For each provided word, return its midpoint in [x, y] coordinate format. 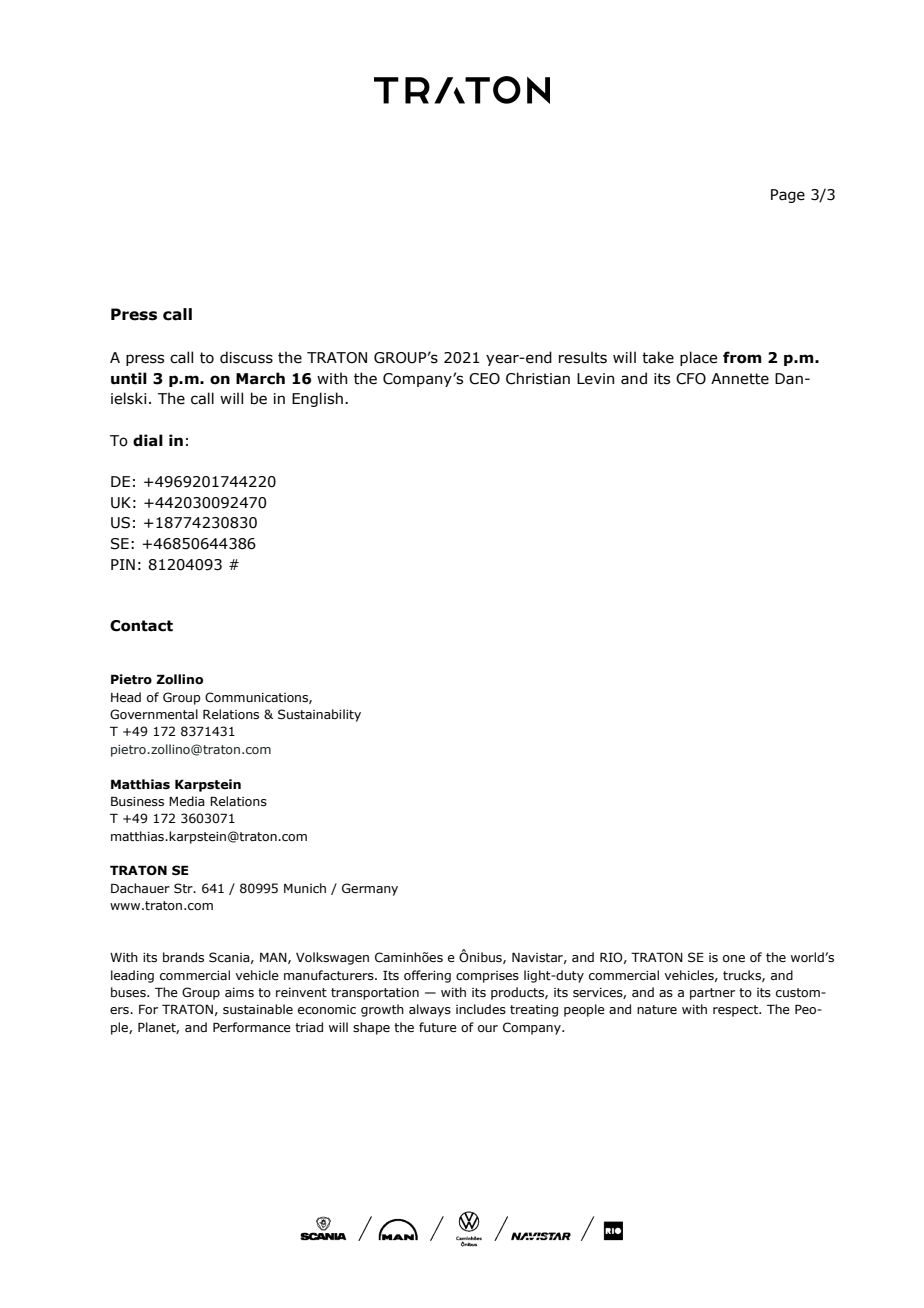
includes [481, 1009]
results [583, 357]
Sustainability [319, 715]
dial [148, 440]
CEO [484, 379]
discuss [246, 357]
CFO [691, 379]
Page [788, 196]
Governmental [154, 714]
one [734, 958]
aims [239, 992]
